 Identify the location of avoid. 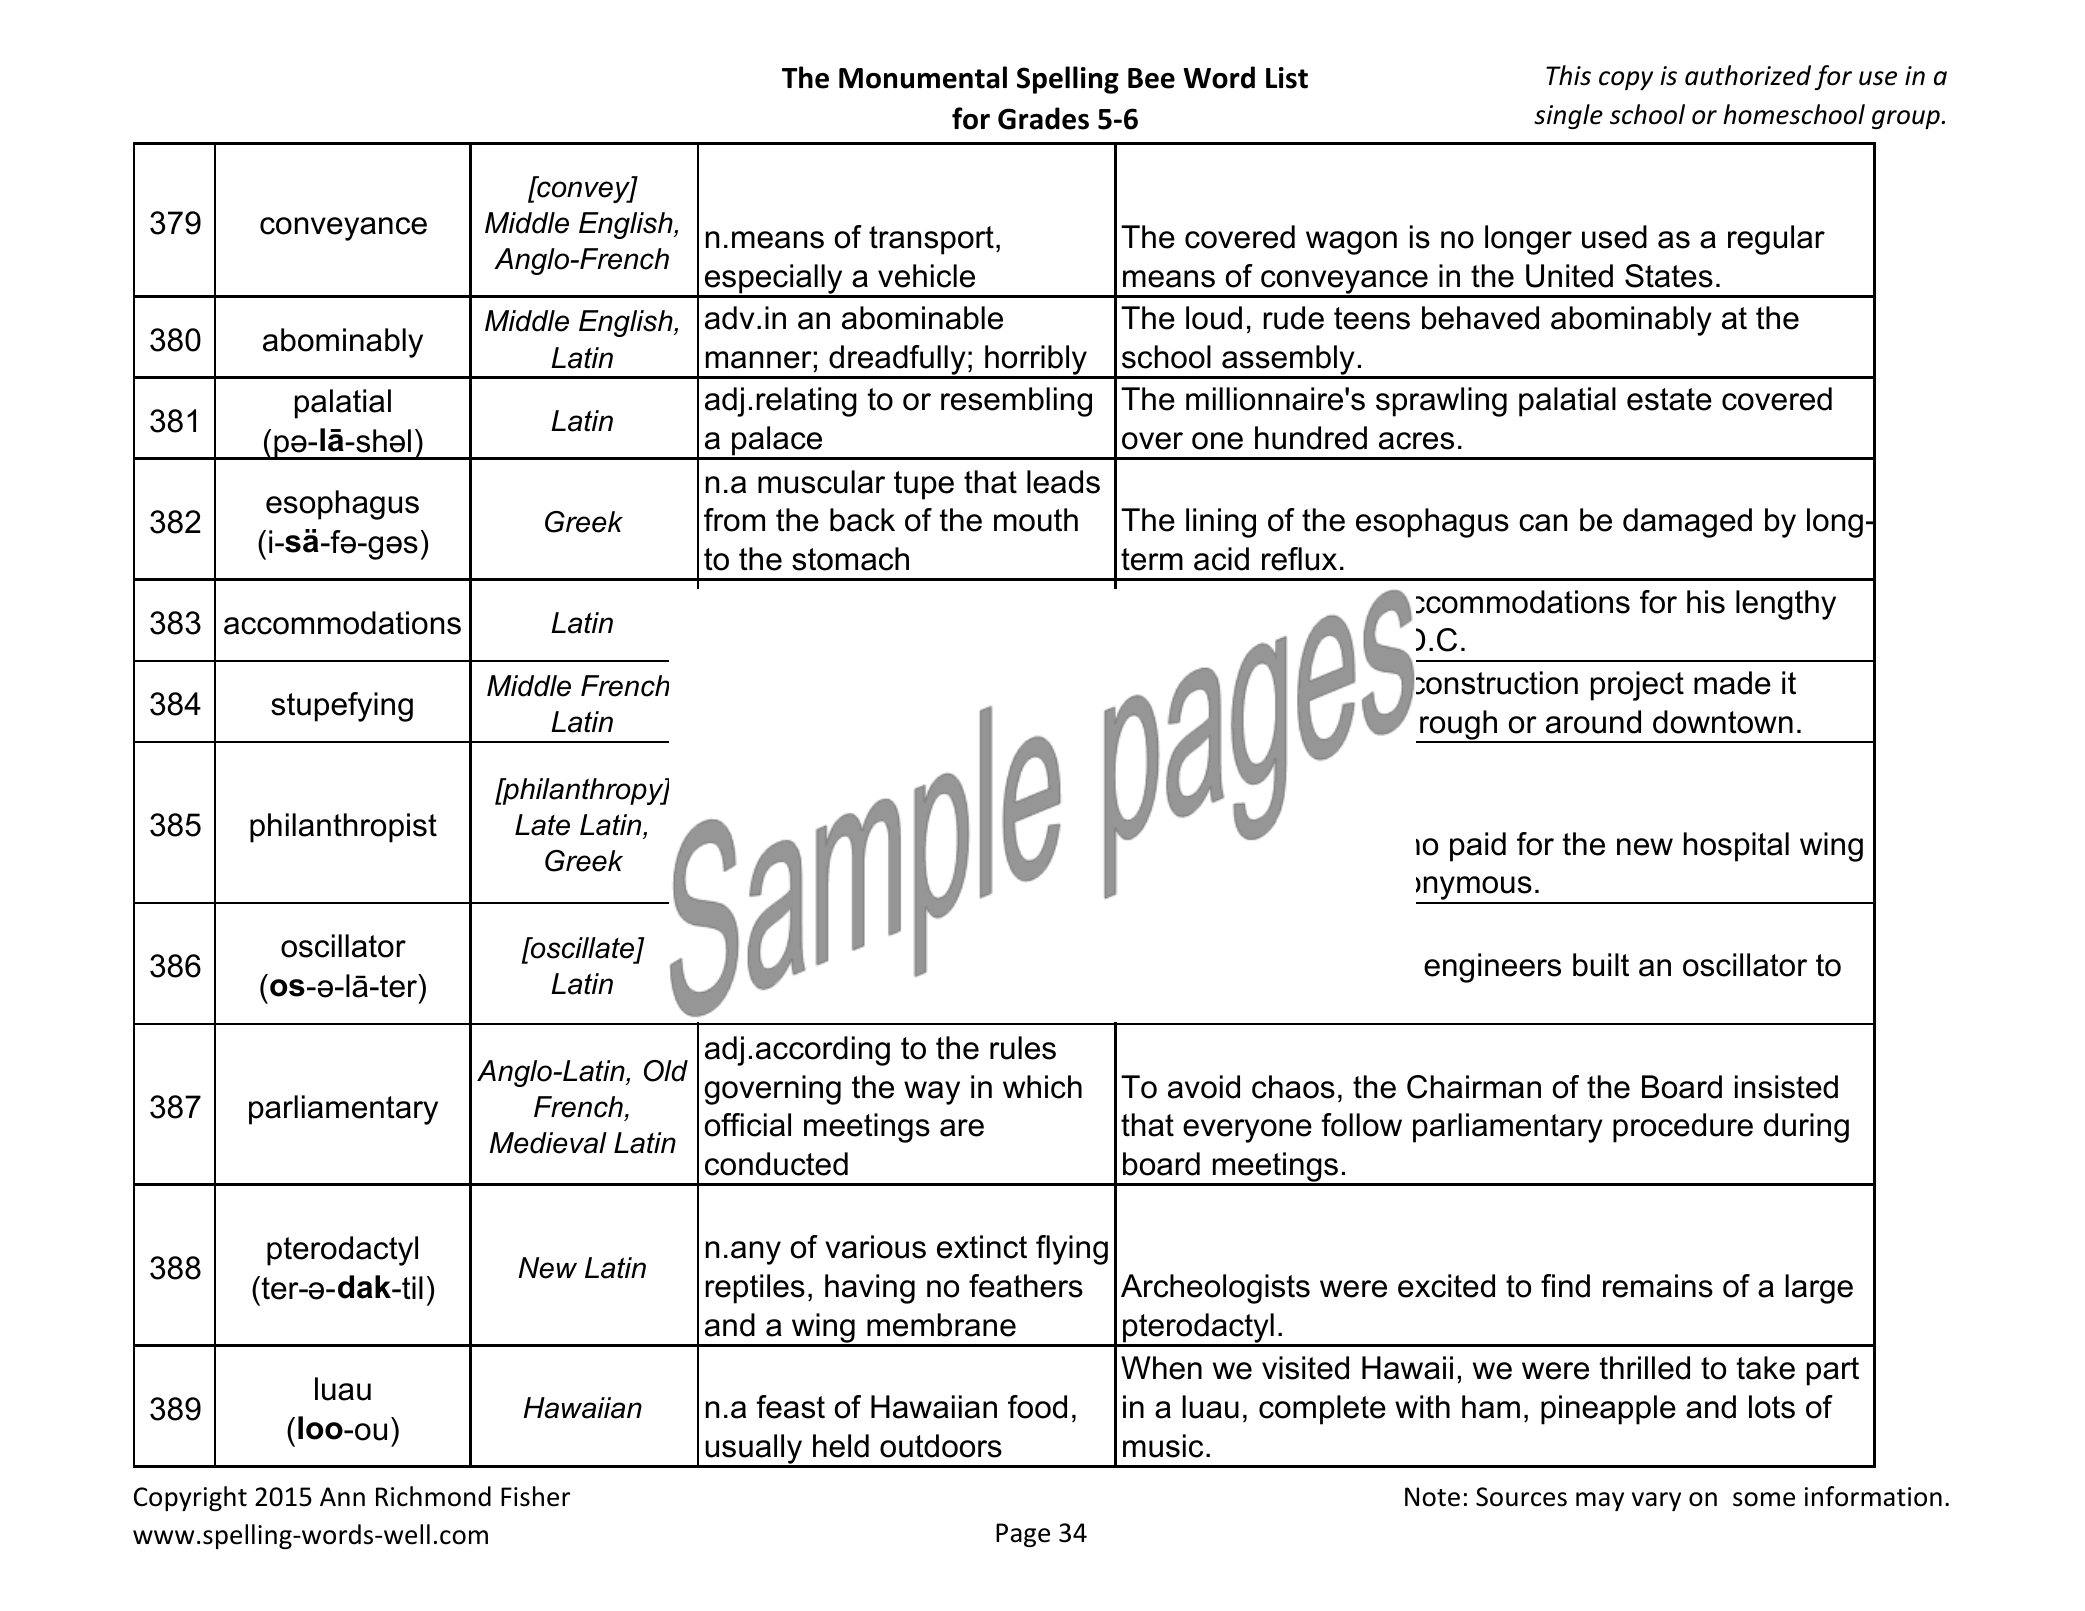
(1204, 1087).
